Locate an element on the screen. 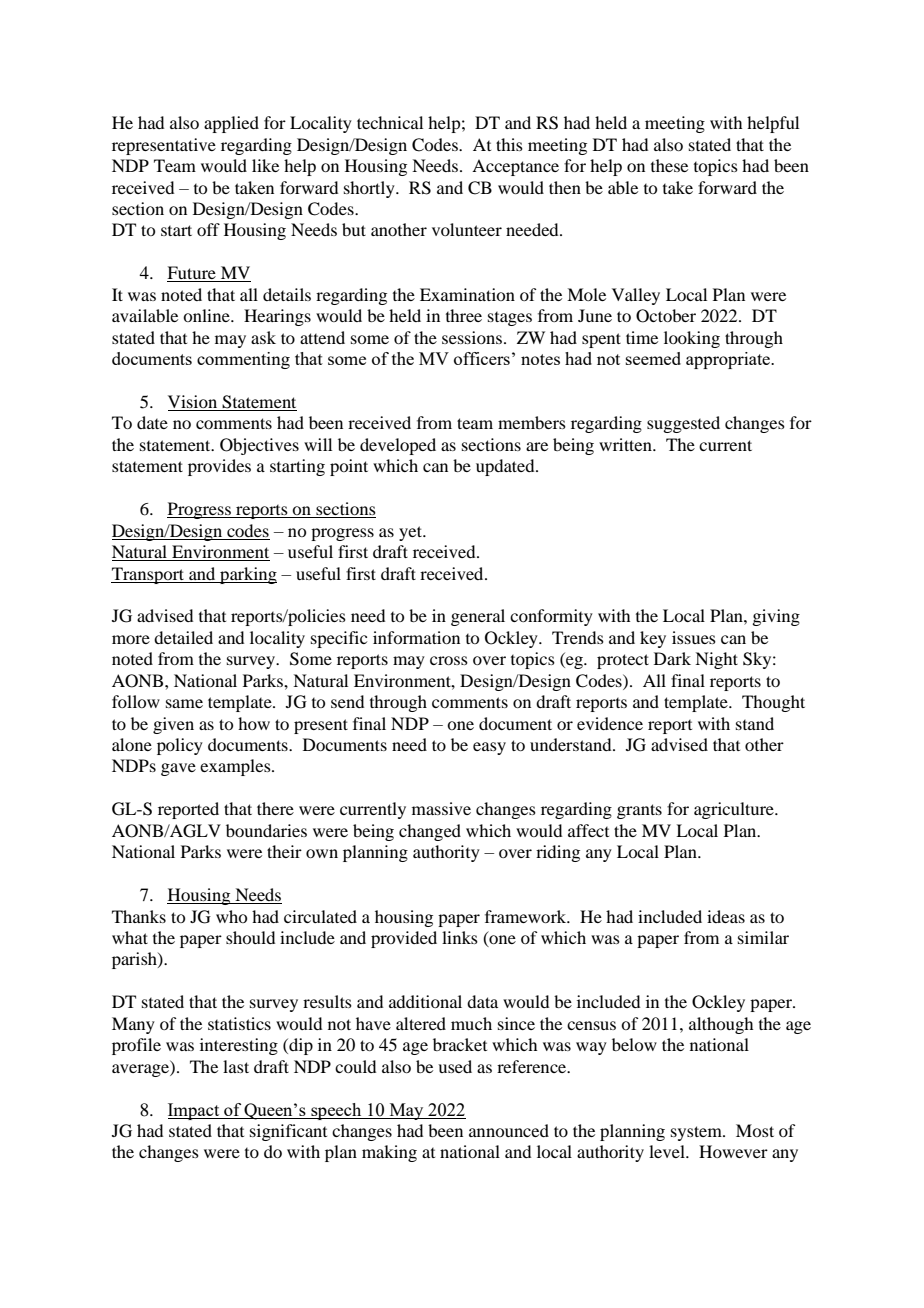 The image size is (924, 1308). Impact is located at coordinates (195, 1111).
